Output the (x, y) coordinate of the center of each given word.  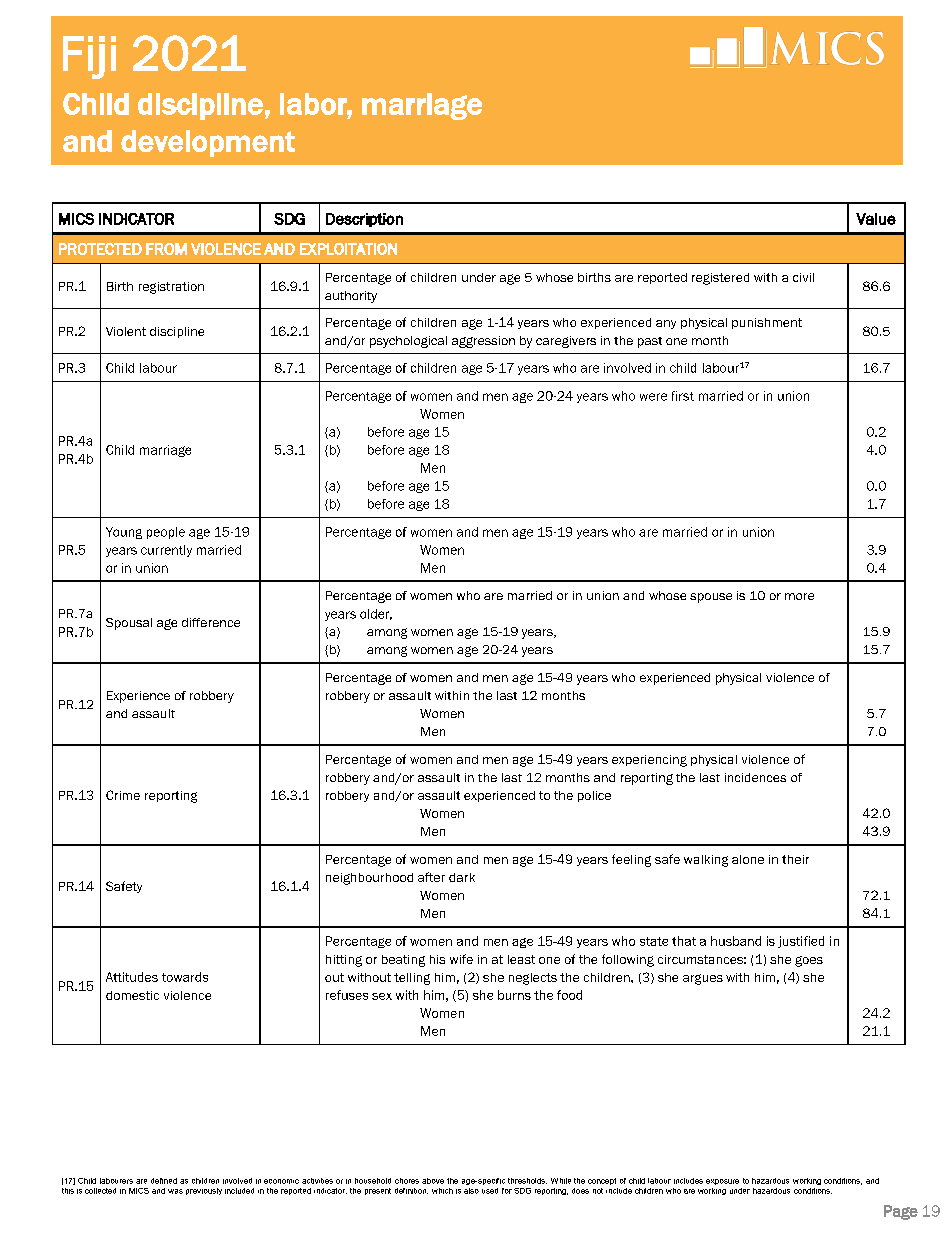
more (799, 596)
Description (364, 220)
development (208, 143)
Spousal (129, 624)
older (376, 614)
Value (876, 219)
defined (164, 1181)
